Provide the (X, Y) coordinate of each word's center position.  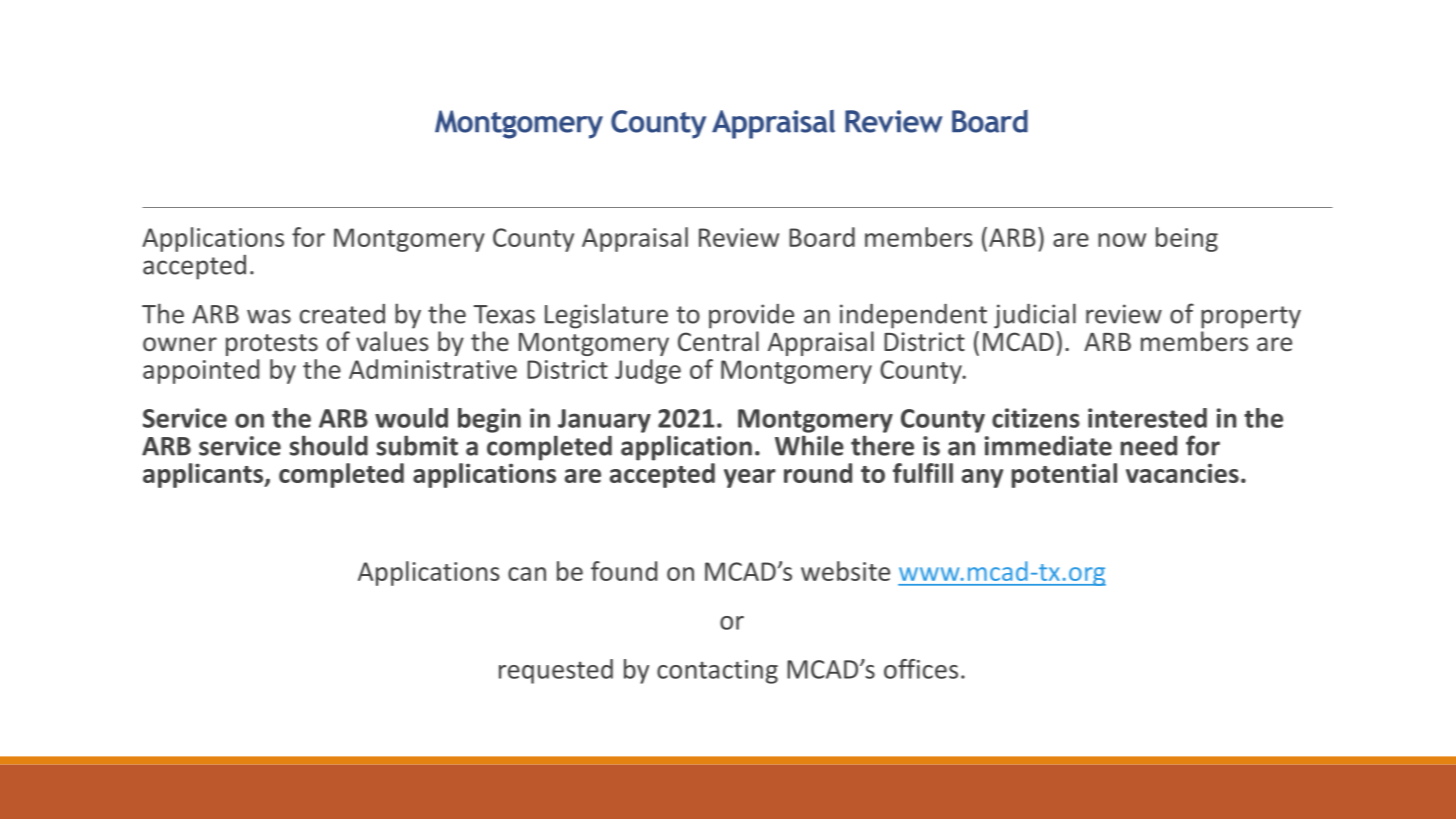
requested (556, 671)
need (1149, 446)
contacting (717, 672)
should (329, 445)
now (1122, 240)
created (342, 314)
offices (921, 669)
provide (751, 316)
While (809, 445)
